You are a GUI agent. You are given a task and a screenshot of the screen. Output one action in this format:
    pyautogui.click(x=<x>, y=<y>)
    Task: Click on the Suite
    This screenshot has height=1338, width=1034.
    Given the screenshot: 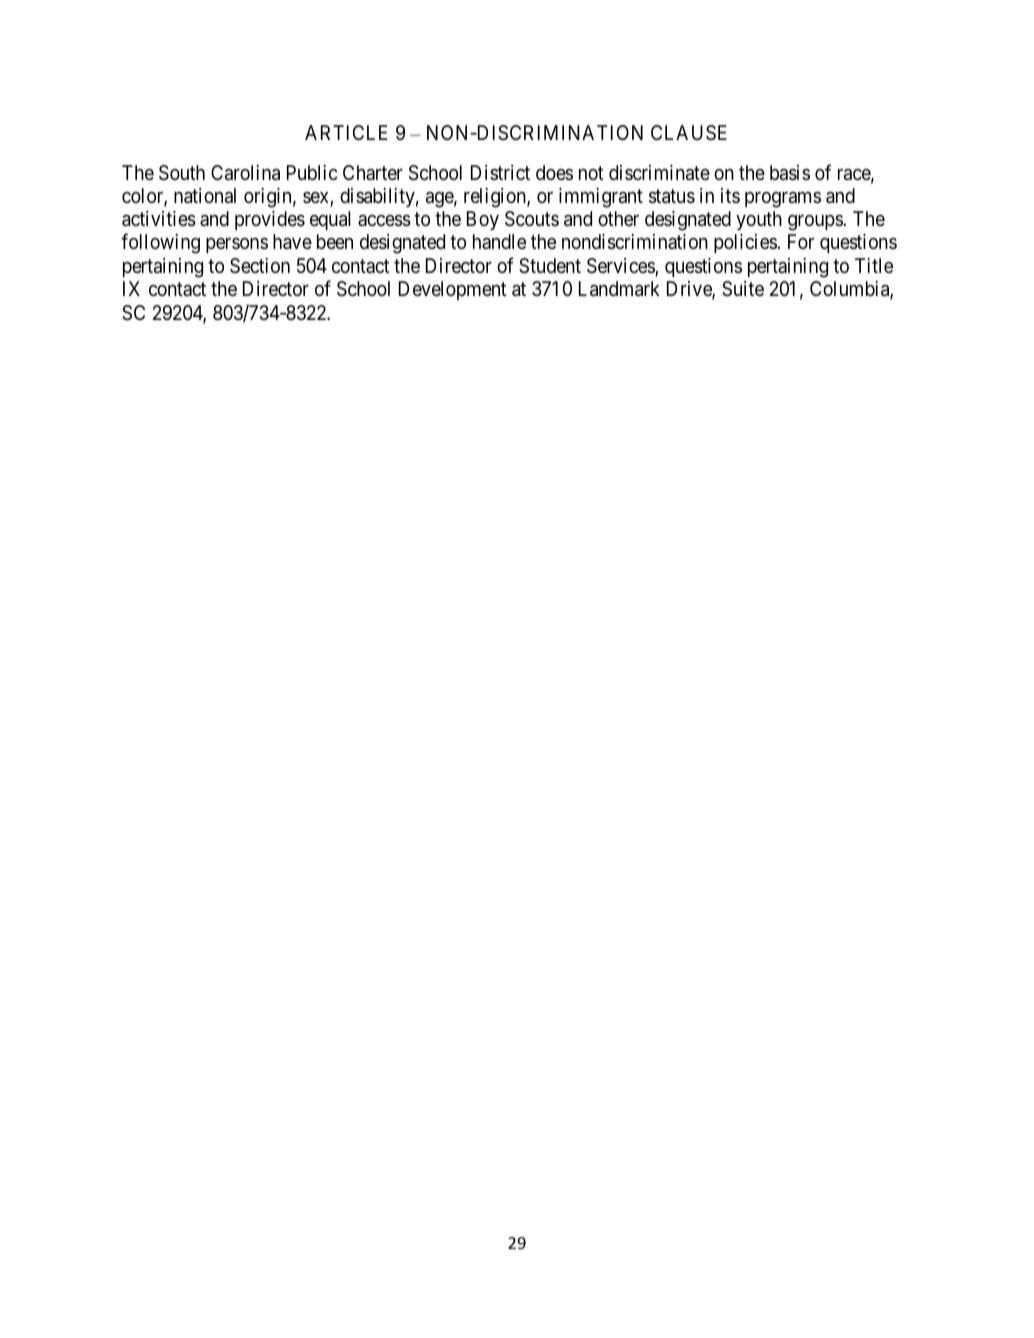 What is the action you would take?
    pyautogui.click(x=743, y=289)
